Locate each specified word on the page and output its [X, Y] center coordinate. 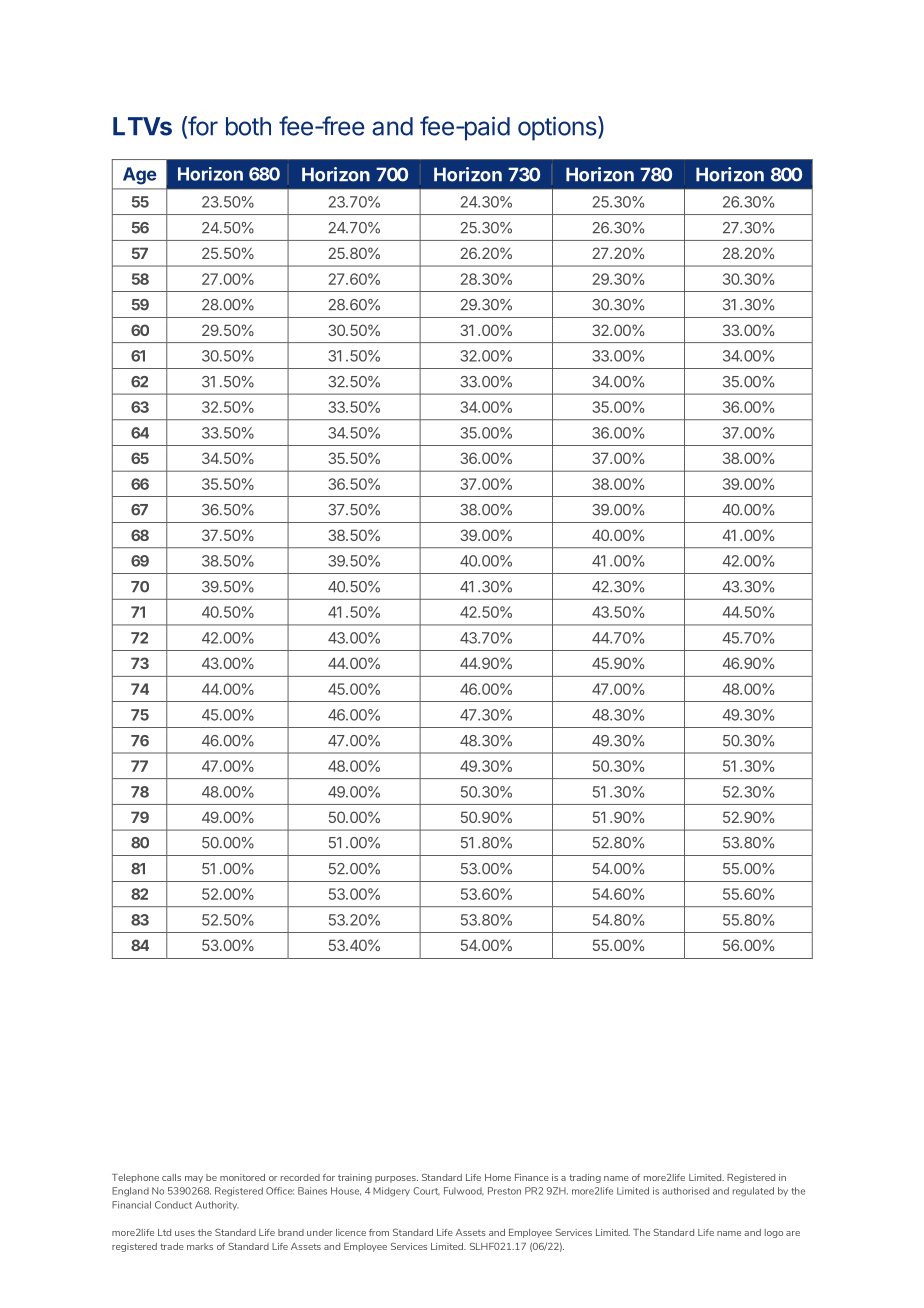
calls [171, 1177]
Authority [216, 1205]
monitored [242, 1177]
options [558, 128]
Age [140, 176]
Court [426, 1191]
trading [585, 1178]
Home [498, 1177]
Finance [532, 1177]
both [248, 126]
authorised [686, 1191]
